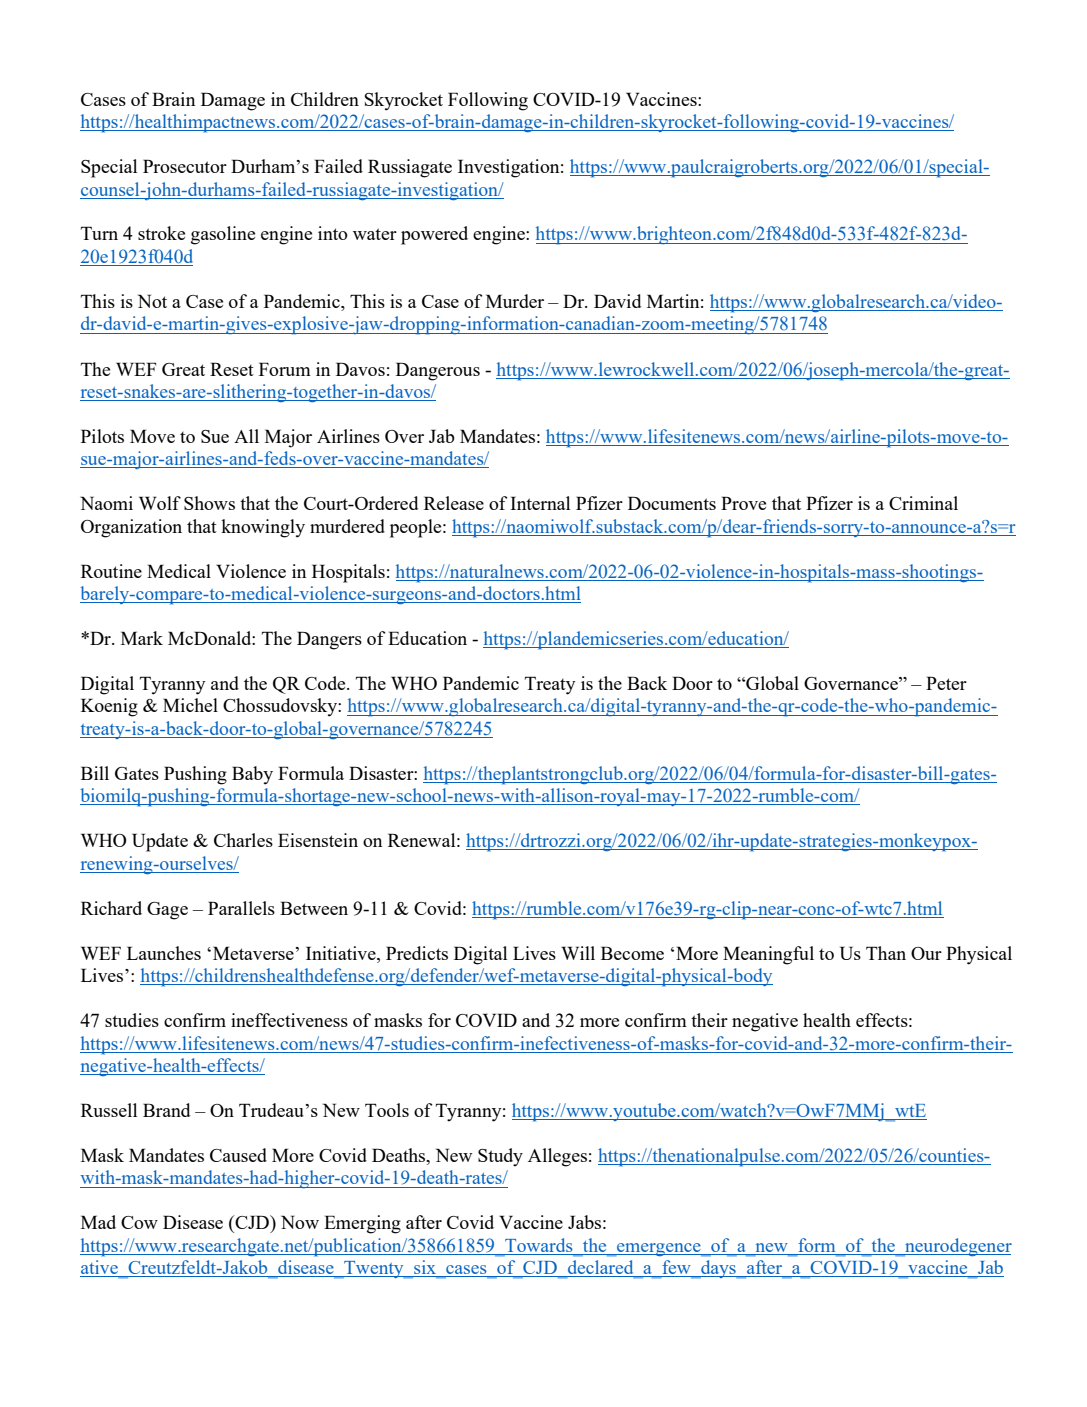  Describe the element at coordinates (500, 1157) in the screenshot. I see `Study` at that location.
